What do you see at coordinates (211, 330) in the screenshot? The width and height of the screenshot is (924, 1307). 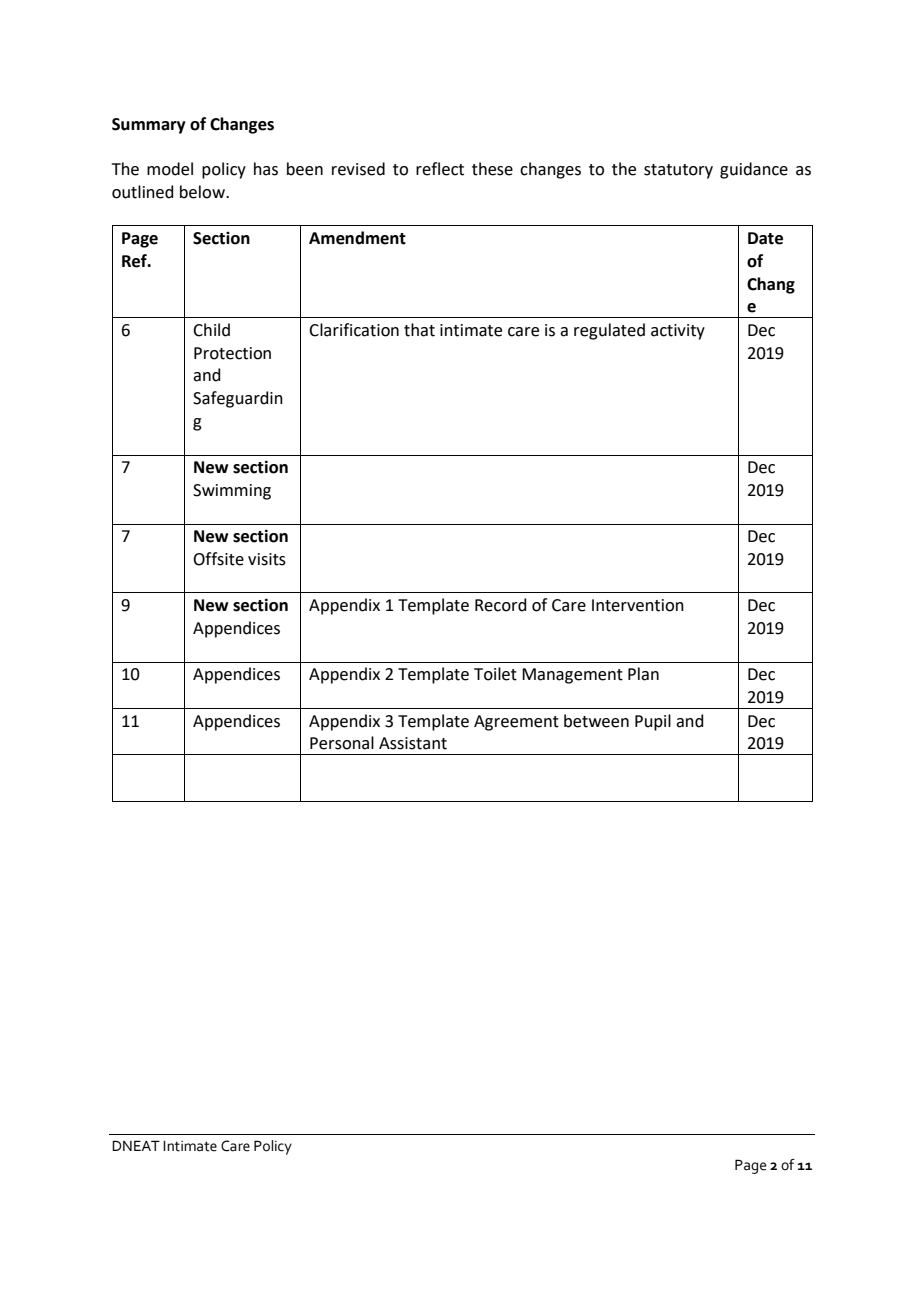 I see `Child` at bounding box center [211, 330].
